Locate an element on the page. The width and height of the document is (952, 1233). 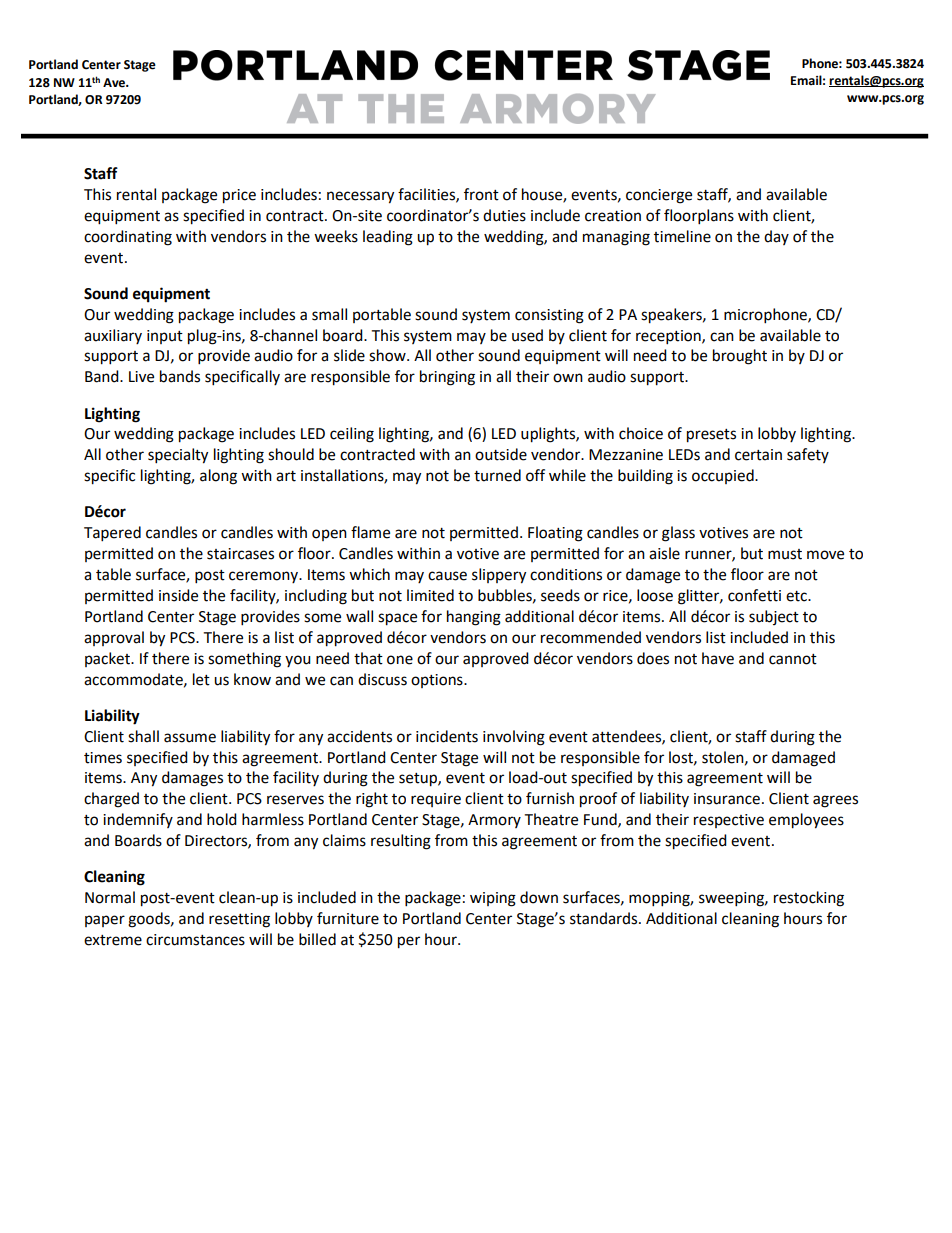
duties is located at coordinates (504, 215).
